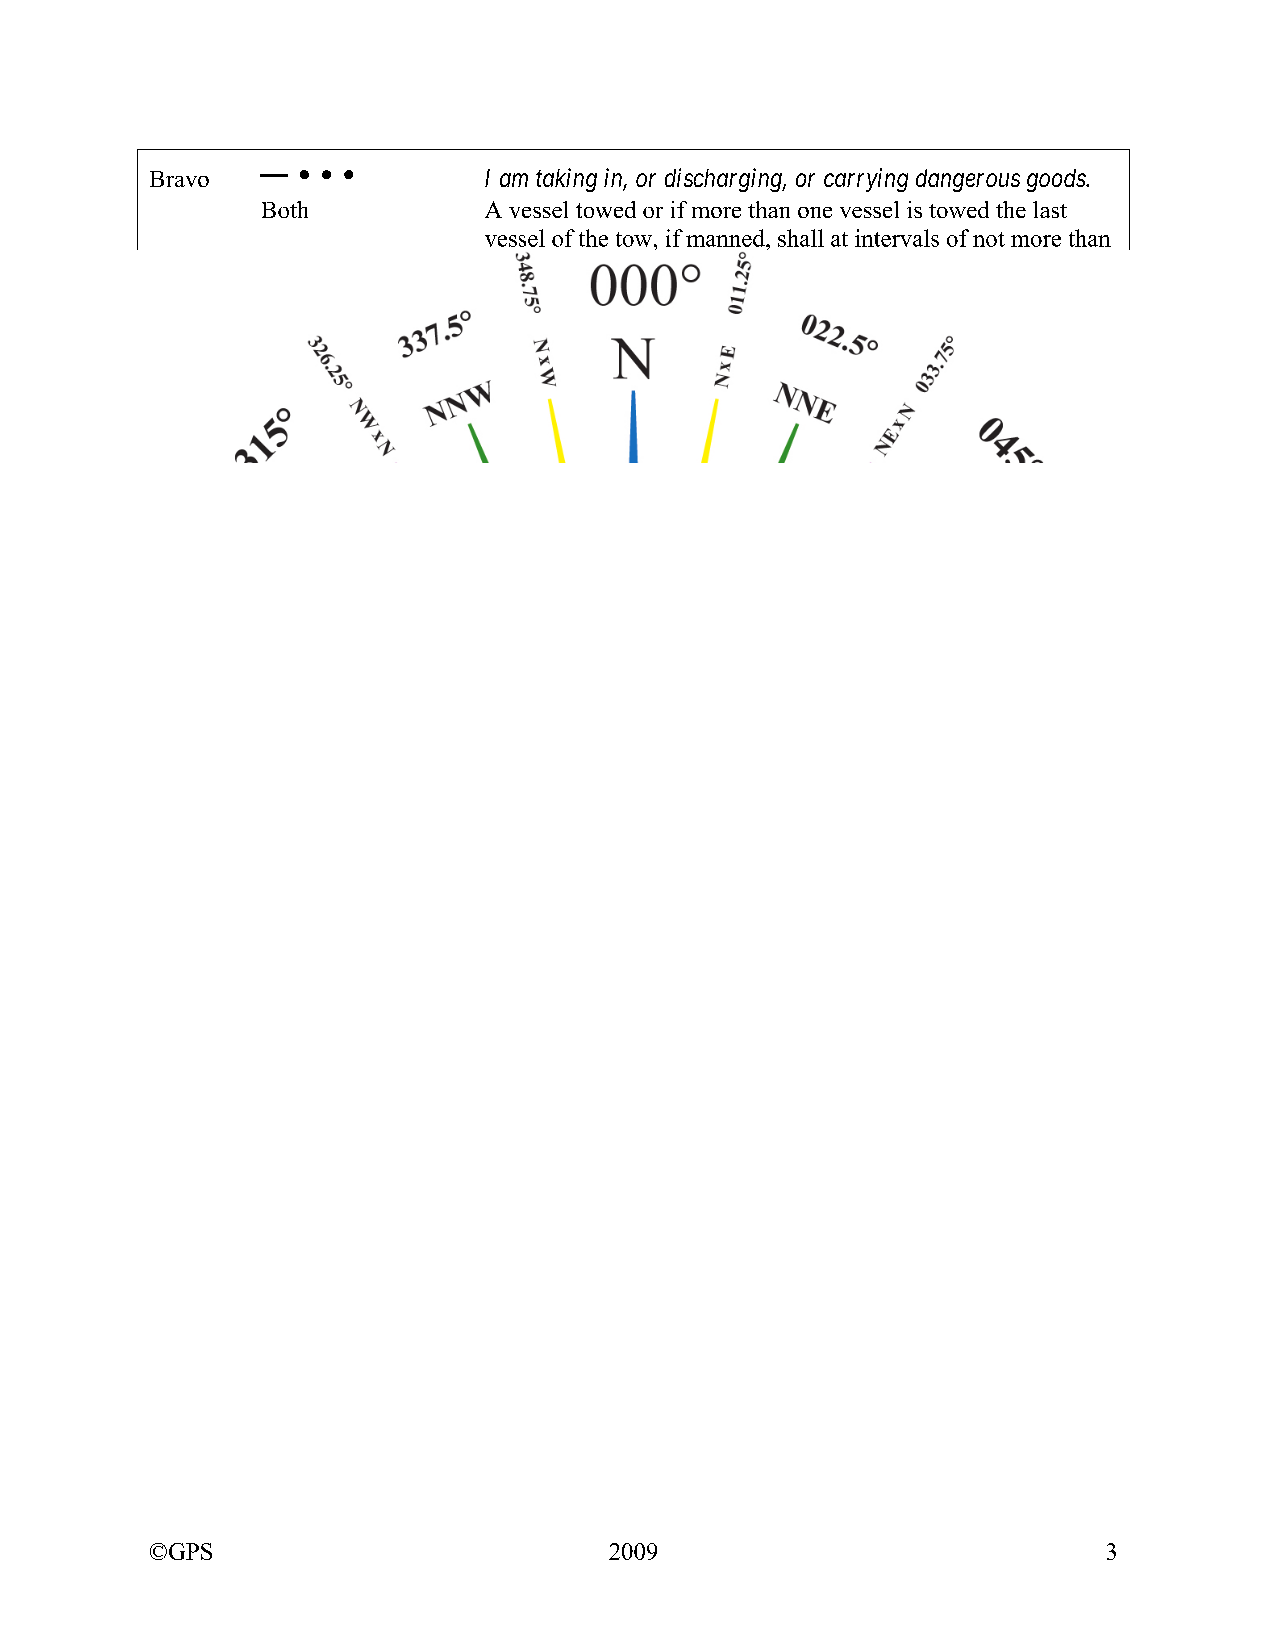 This page has height=1640, width=1267. What do you see at coordinates (866, 180) in the page?
I see `carrying` at bounding box center [866, 180].
